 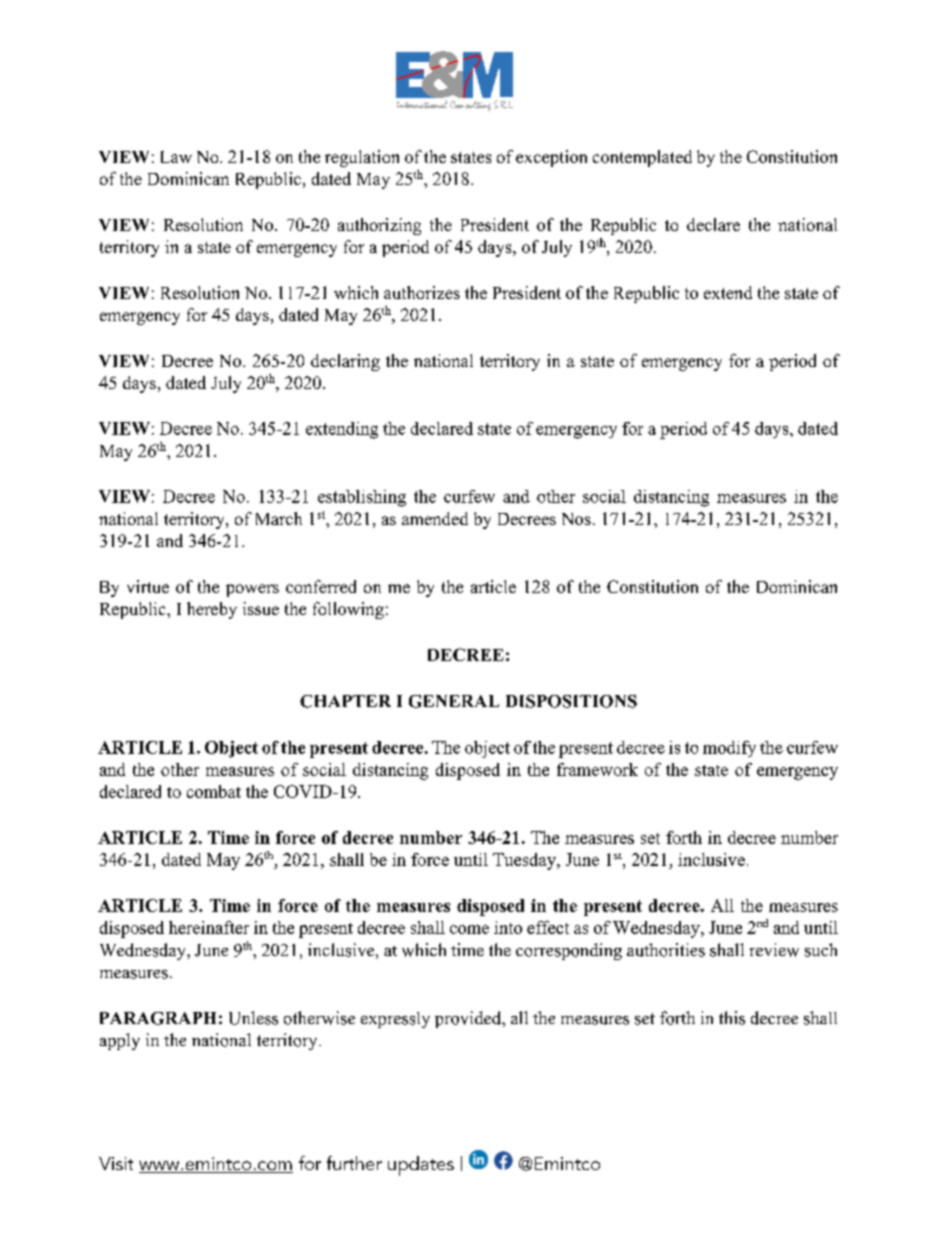 I want to click on exception, so click(x=551, y=158).
